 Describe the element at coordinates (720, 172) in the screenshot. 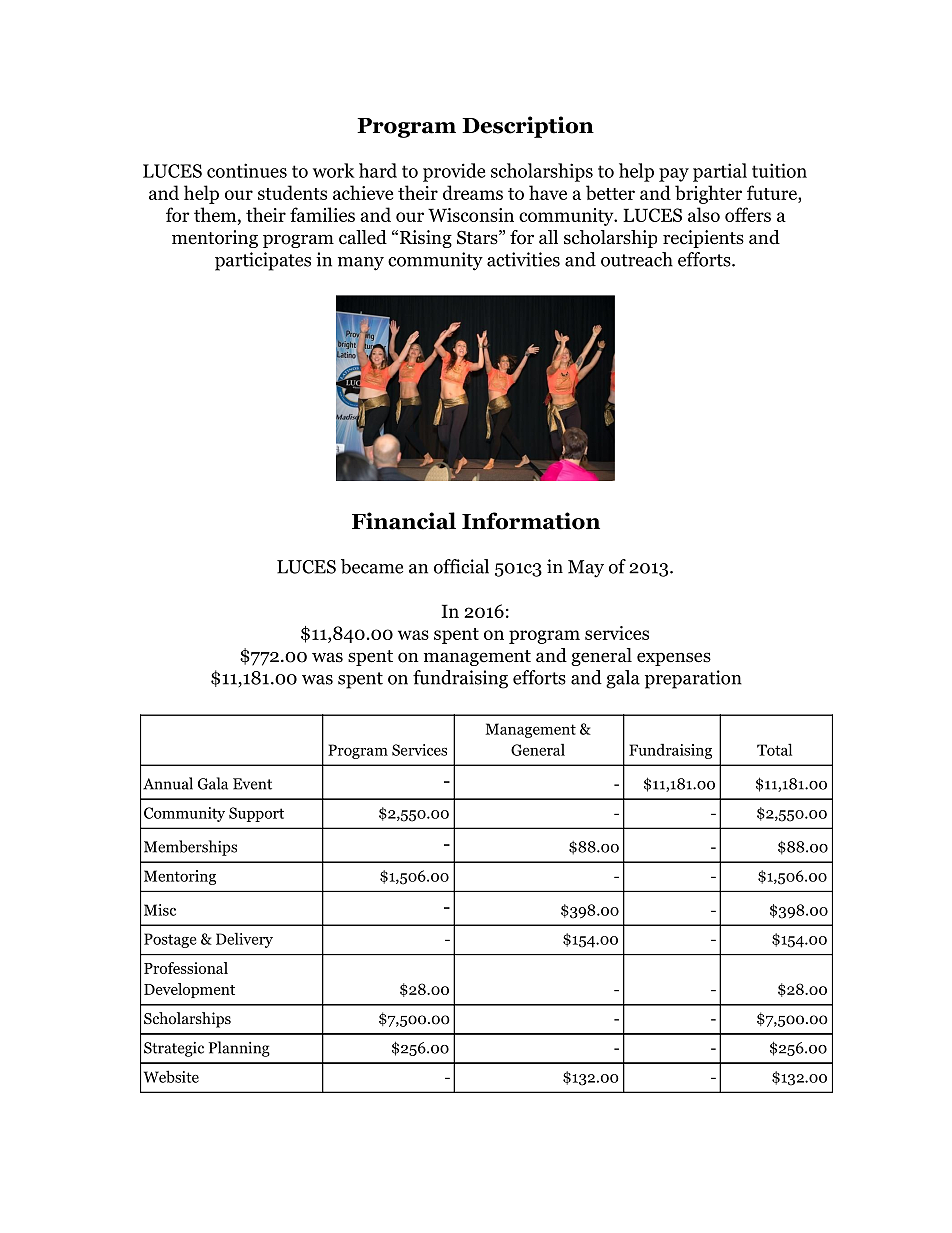

I see `partial` at that location.
